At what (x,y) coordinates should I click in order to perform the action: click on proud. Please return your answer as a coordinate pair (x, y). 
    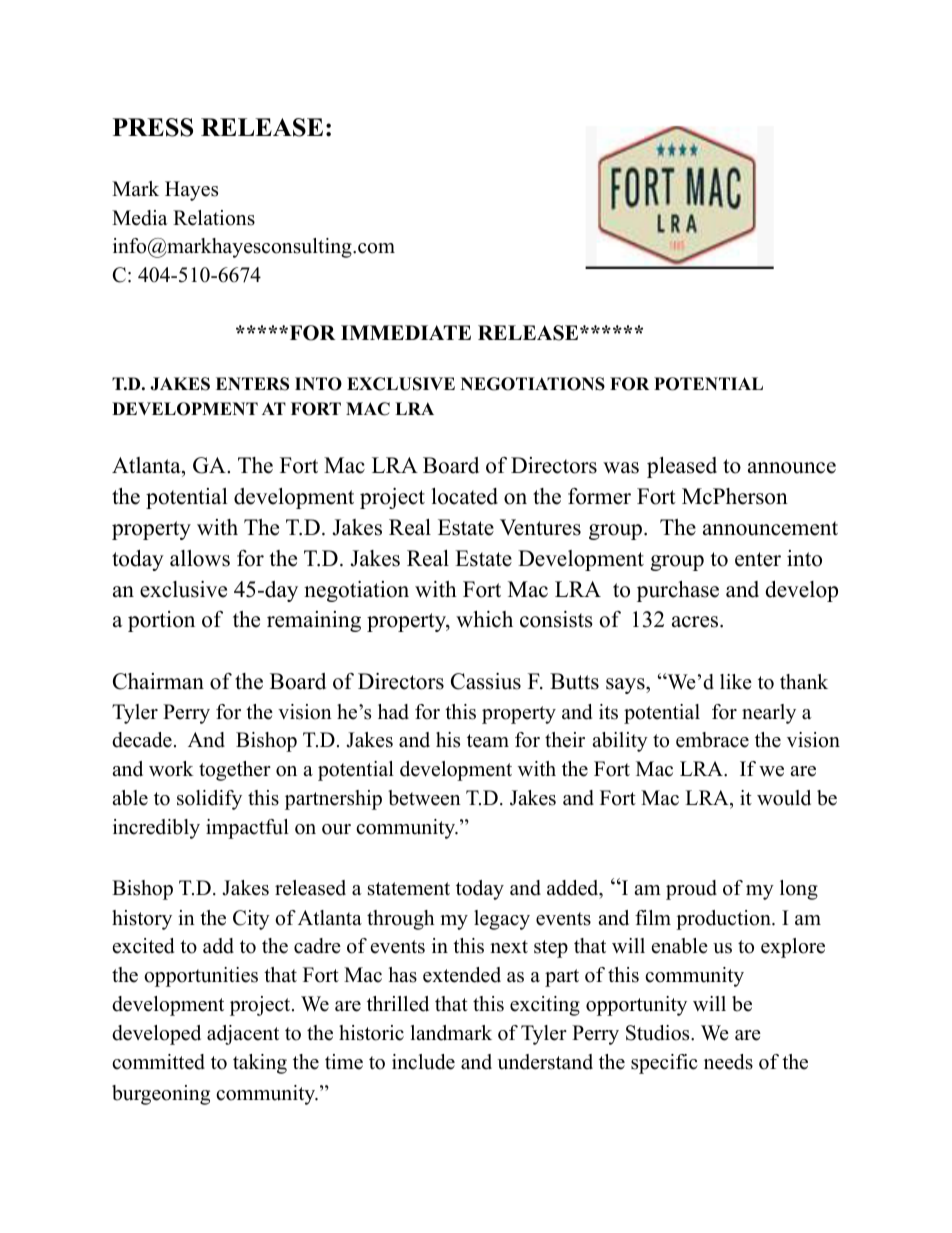
    Looking at the image, I should click on (691, 890).
